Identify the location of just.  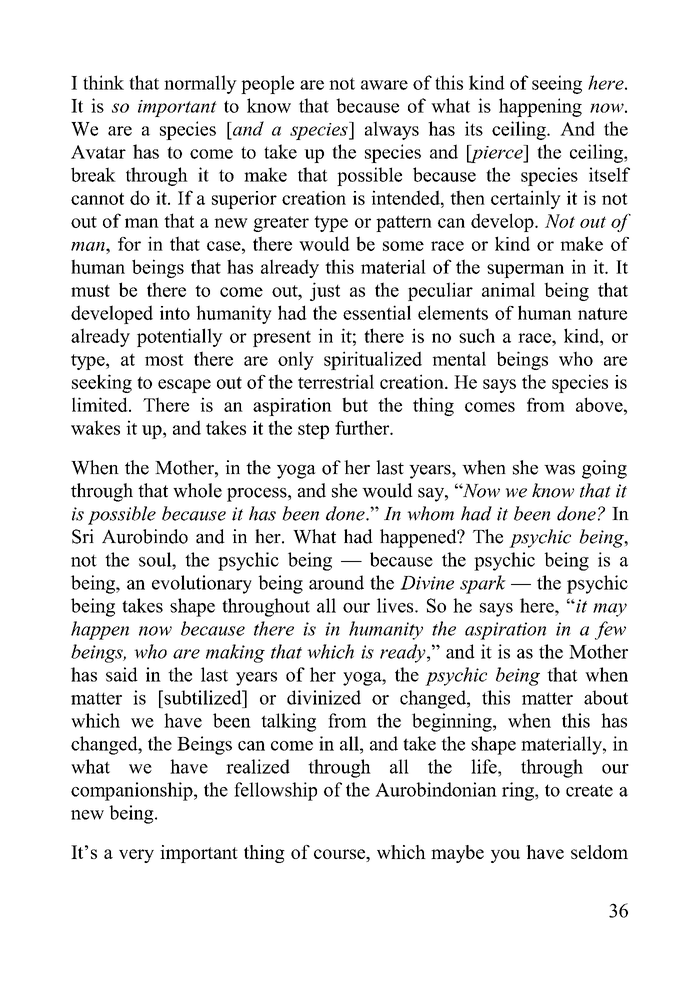
(325, 291).
